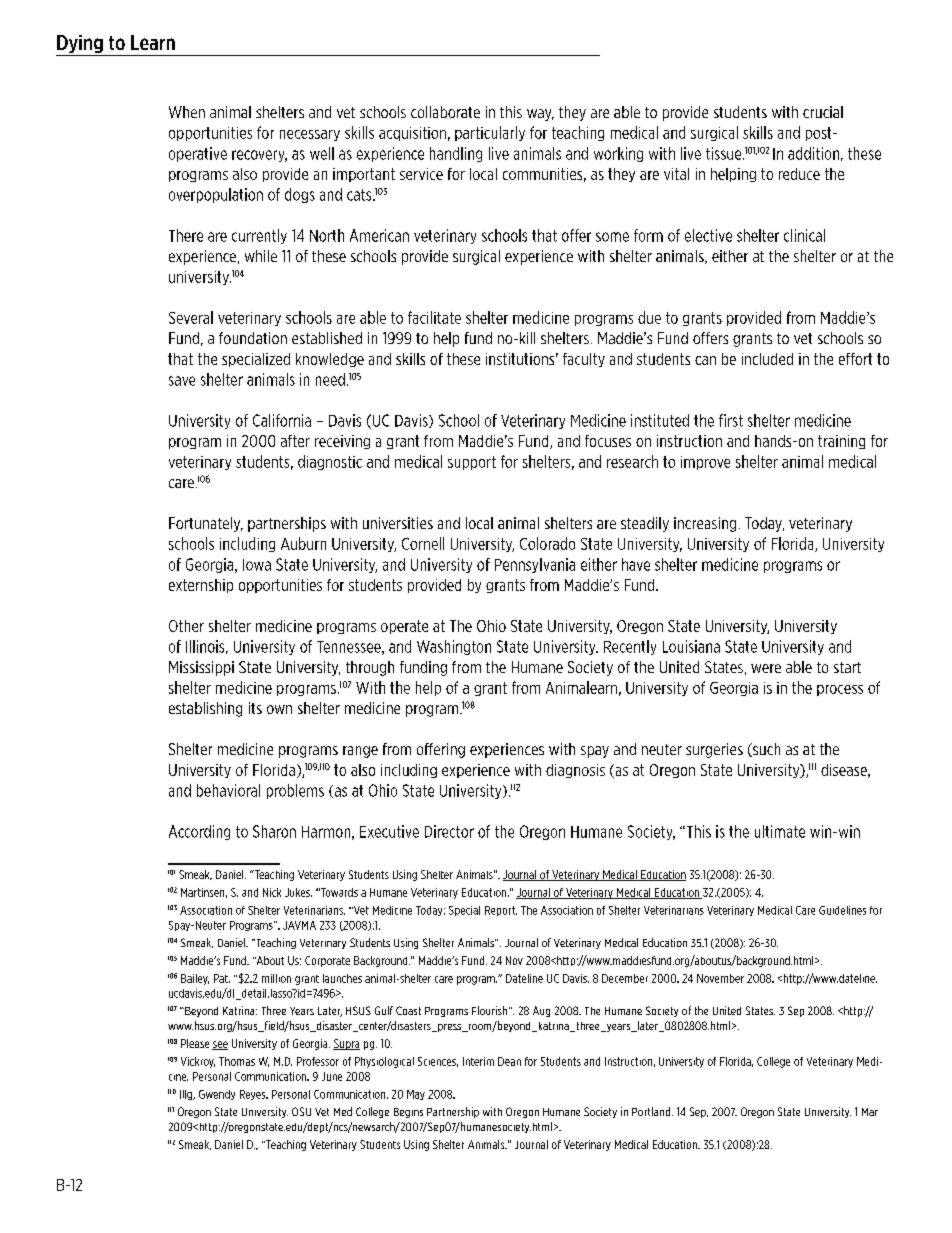 This screenshot has width=952, height=1233. Describe the element at coordinates (705, 524) in the screenshot. I see `increasing` at that location.
